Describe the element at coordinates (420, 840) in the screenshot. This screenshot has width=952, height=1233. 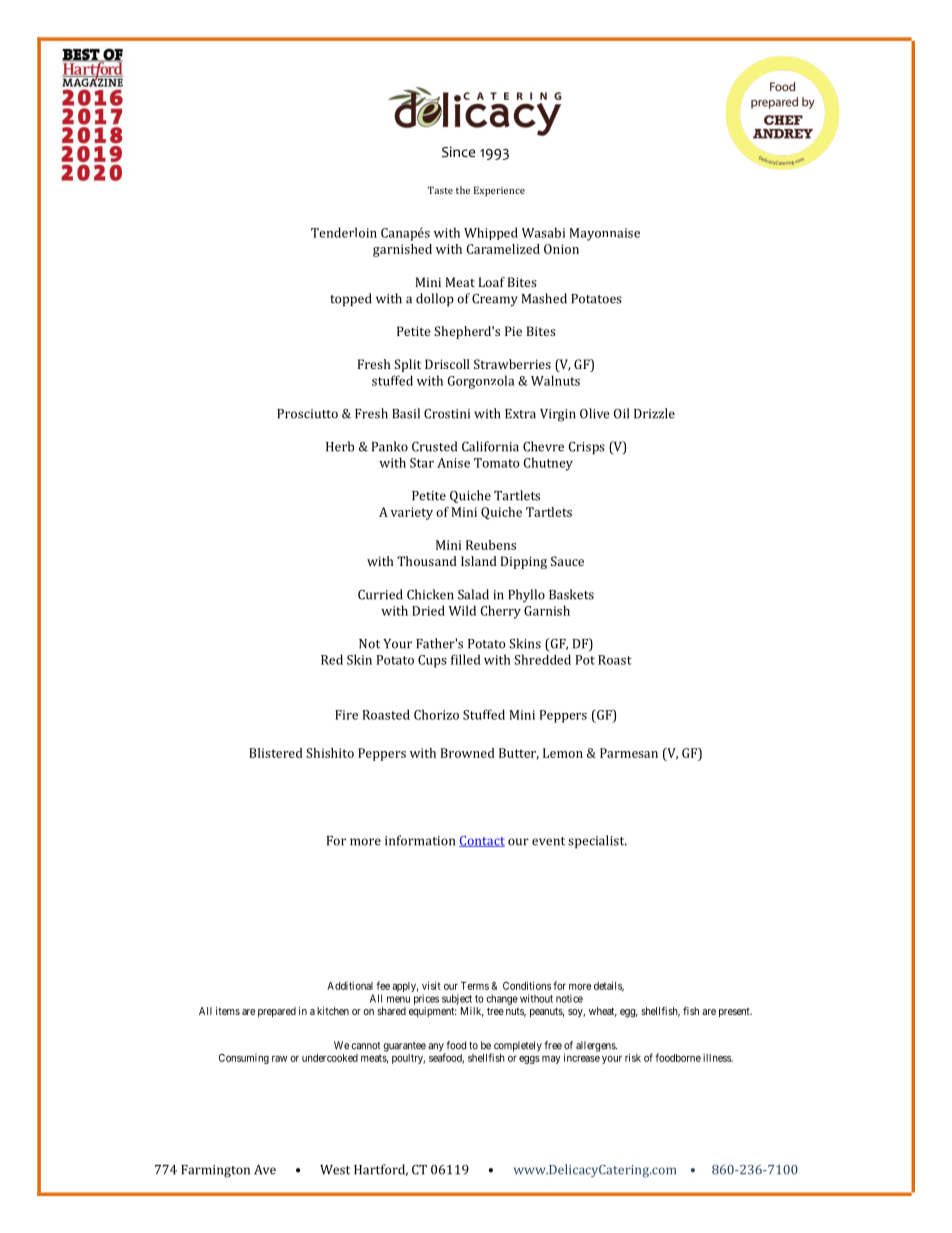
I see `information` at that location.
